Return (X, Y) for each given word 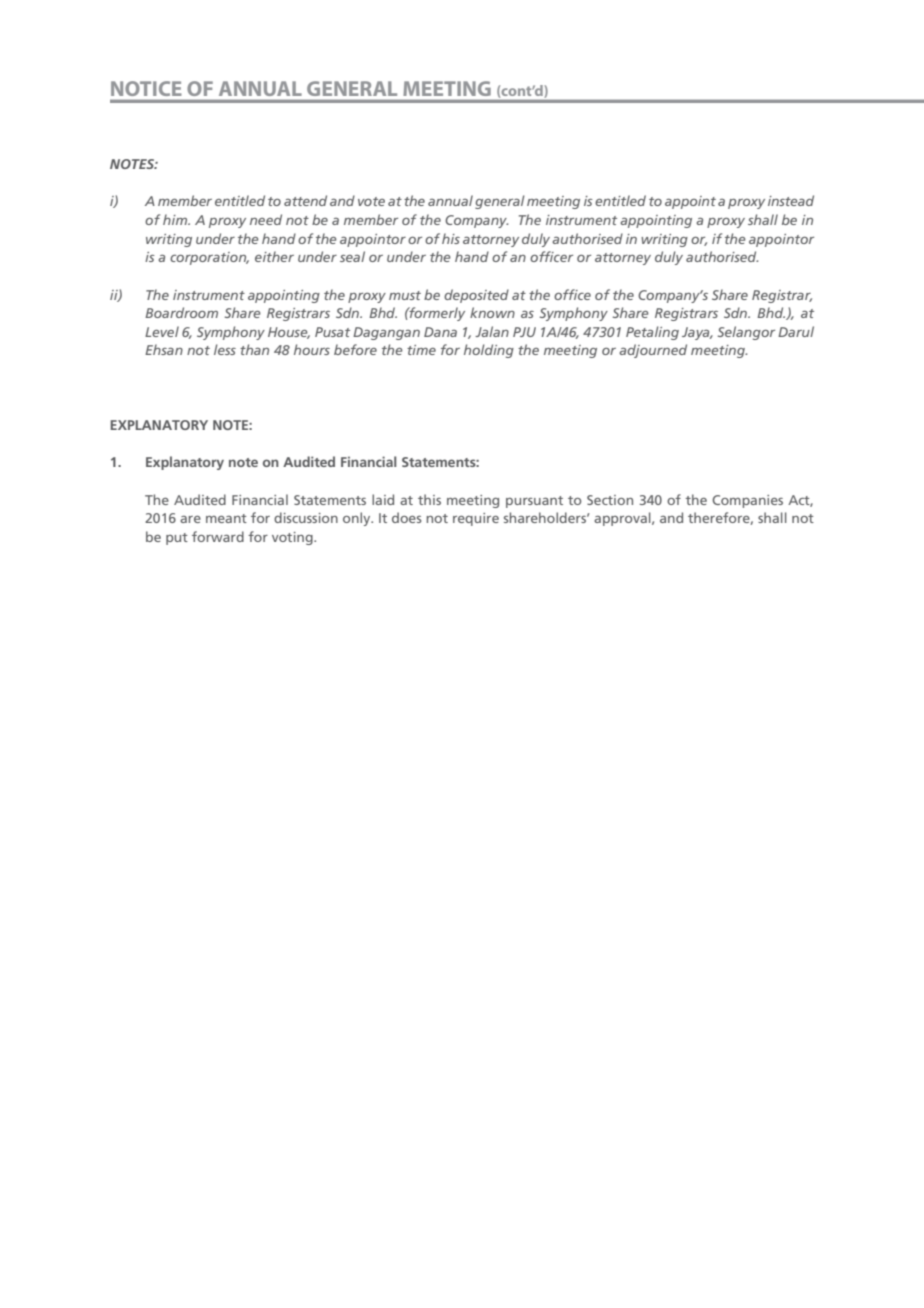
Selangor (746, 333)
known (492, 312)
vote (371, 201)
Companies (747, 501)
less (225, 349)
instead (791, 200)
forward (218, 536)
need (266, 219)
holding (489, 351)
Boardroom (181, 312)
